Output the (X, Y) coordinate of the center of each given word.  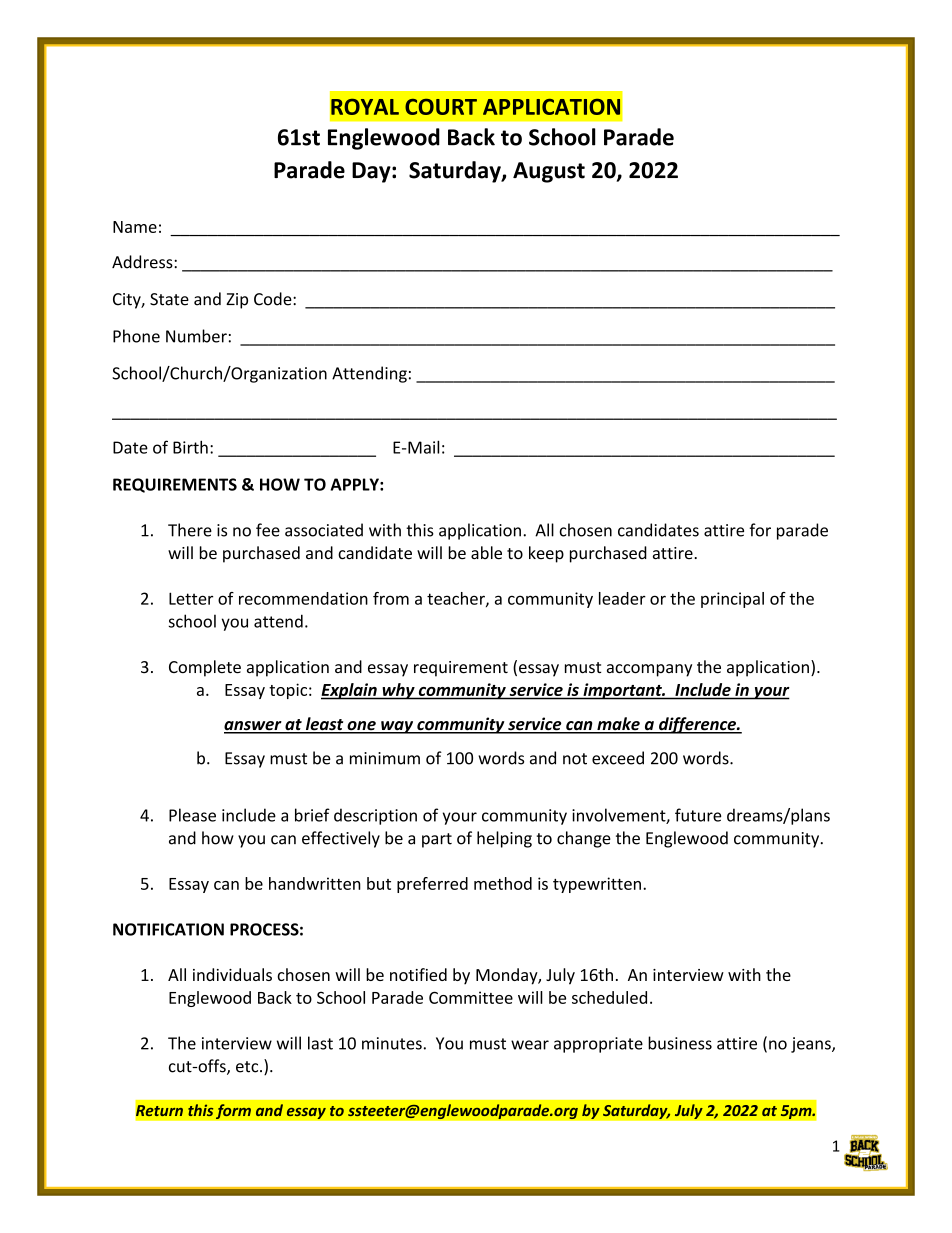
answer (254, 727)
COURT (441, 107)
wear (530, 1045)
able (486, 553)
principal (732, 600)
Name (135, 227)
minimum (385, 758)
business (680, 1043)
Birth (190, 447)
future (698, 815)
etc (248, 1067)
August (549, 172)
